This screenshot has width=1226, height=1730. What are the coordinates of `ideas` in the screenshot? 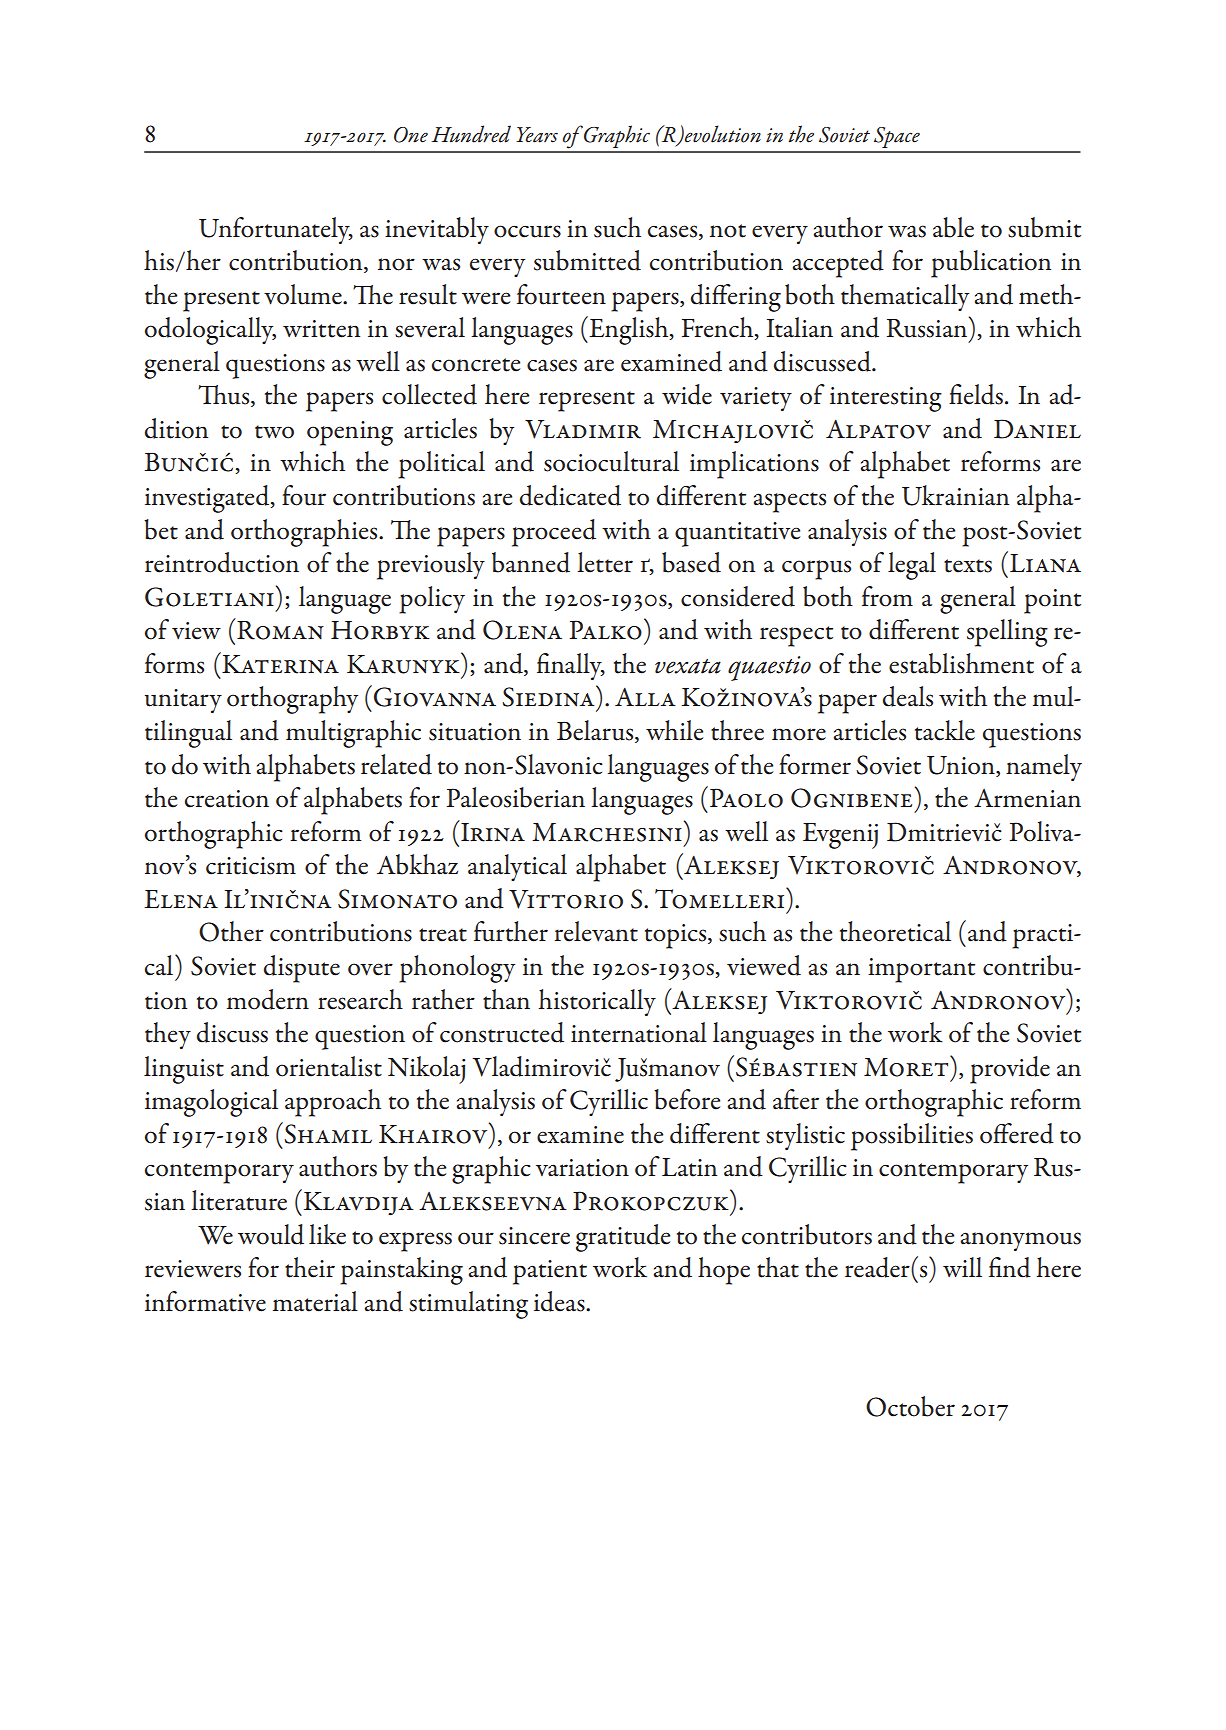 It's located at (560, 1301).
